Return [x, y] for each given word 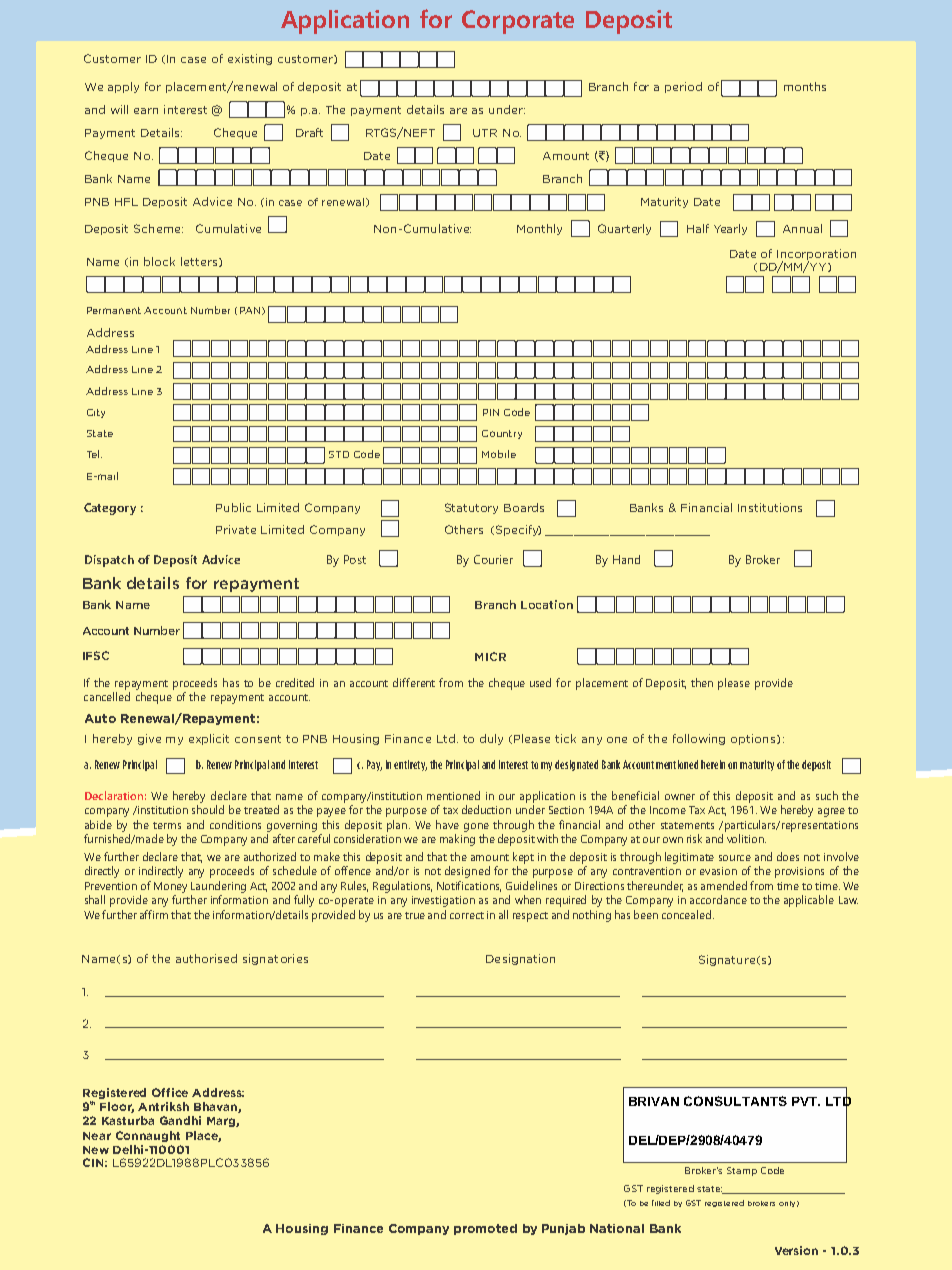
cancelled [107, 696]
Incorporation [816, 255]
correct [467, 915]
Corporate [518, 22]
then [702, 682]
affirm [154, 914]
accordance [718, 899]
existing [250, 59]
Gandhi [180, 1120]
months [805, 86]
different [414, 682]
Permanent [114, 310]
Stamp [742, 1171]
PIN [491, 412]
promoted [485, 1229]
